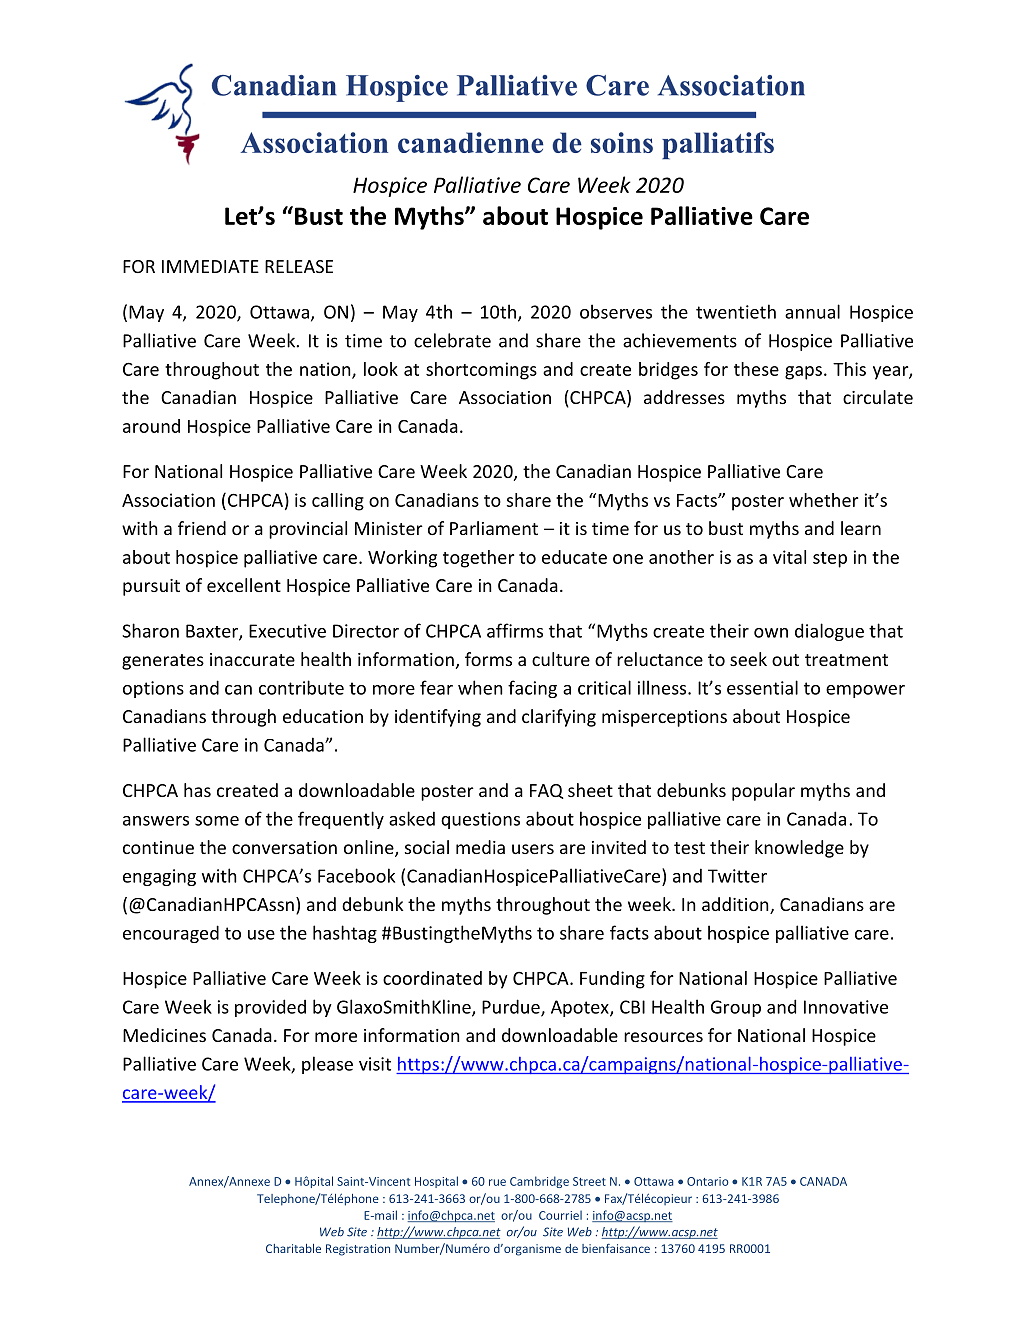 The image size is (1036, 1340). I want to click on rue, so click(497, 1182).
